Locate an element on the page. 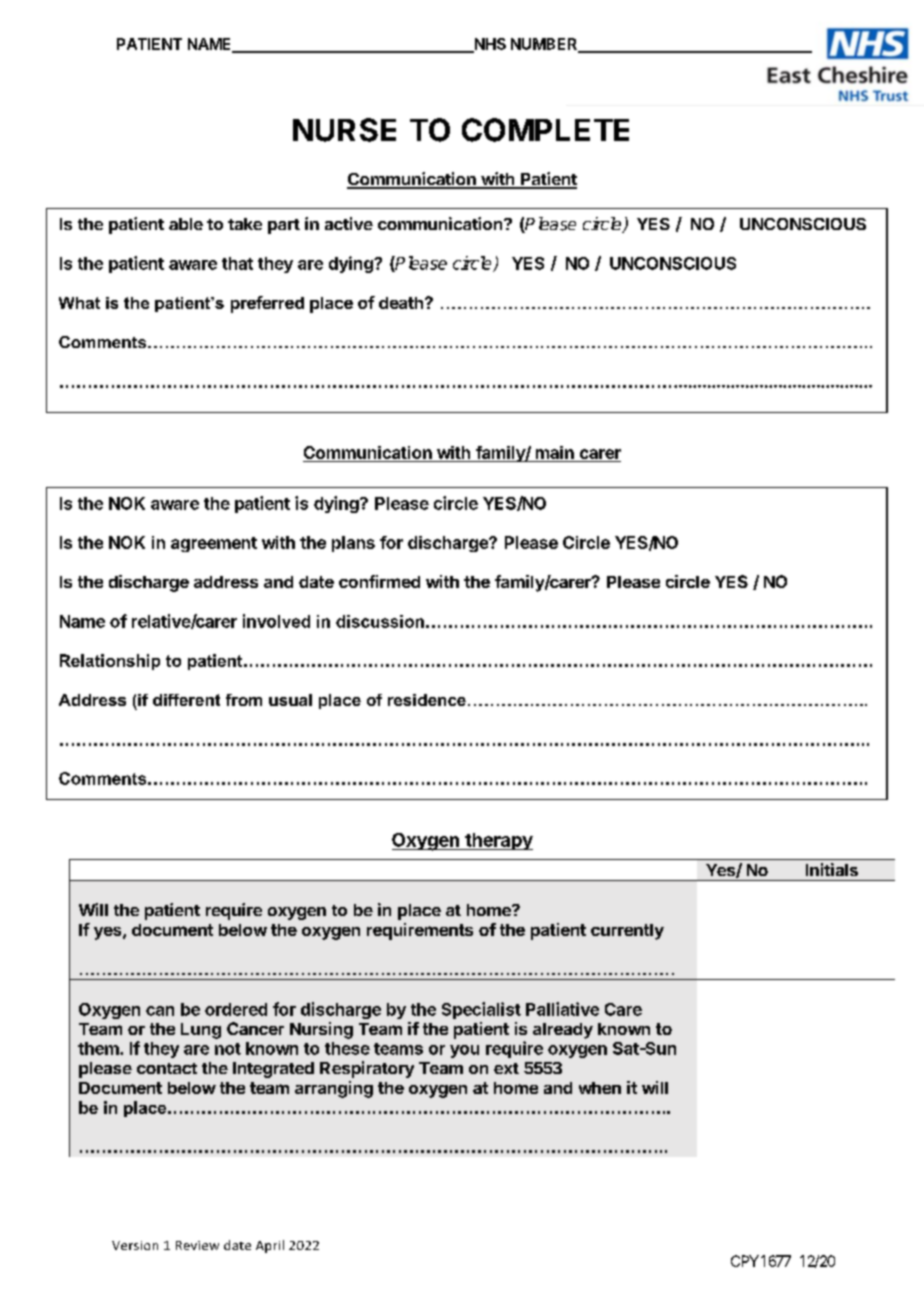  April is located at coordinates (270, 1246).
